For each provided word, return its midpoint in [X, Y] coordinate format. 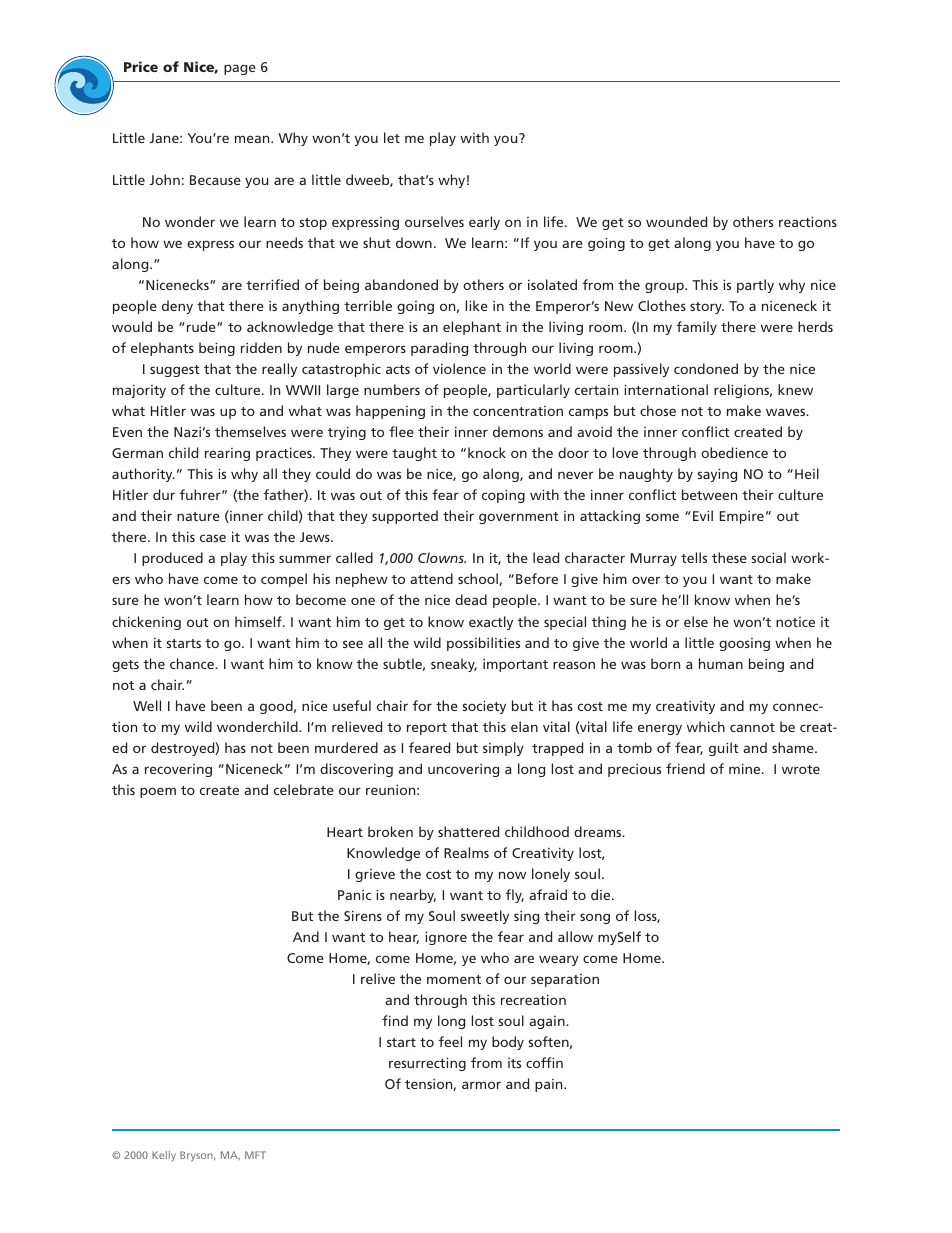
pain [550, 1085]
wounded [676, 221]
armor [481, 1085]
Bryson [197, 1156]
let [392, 137]
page [240, 69]
